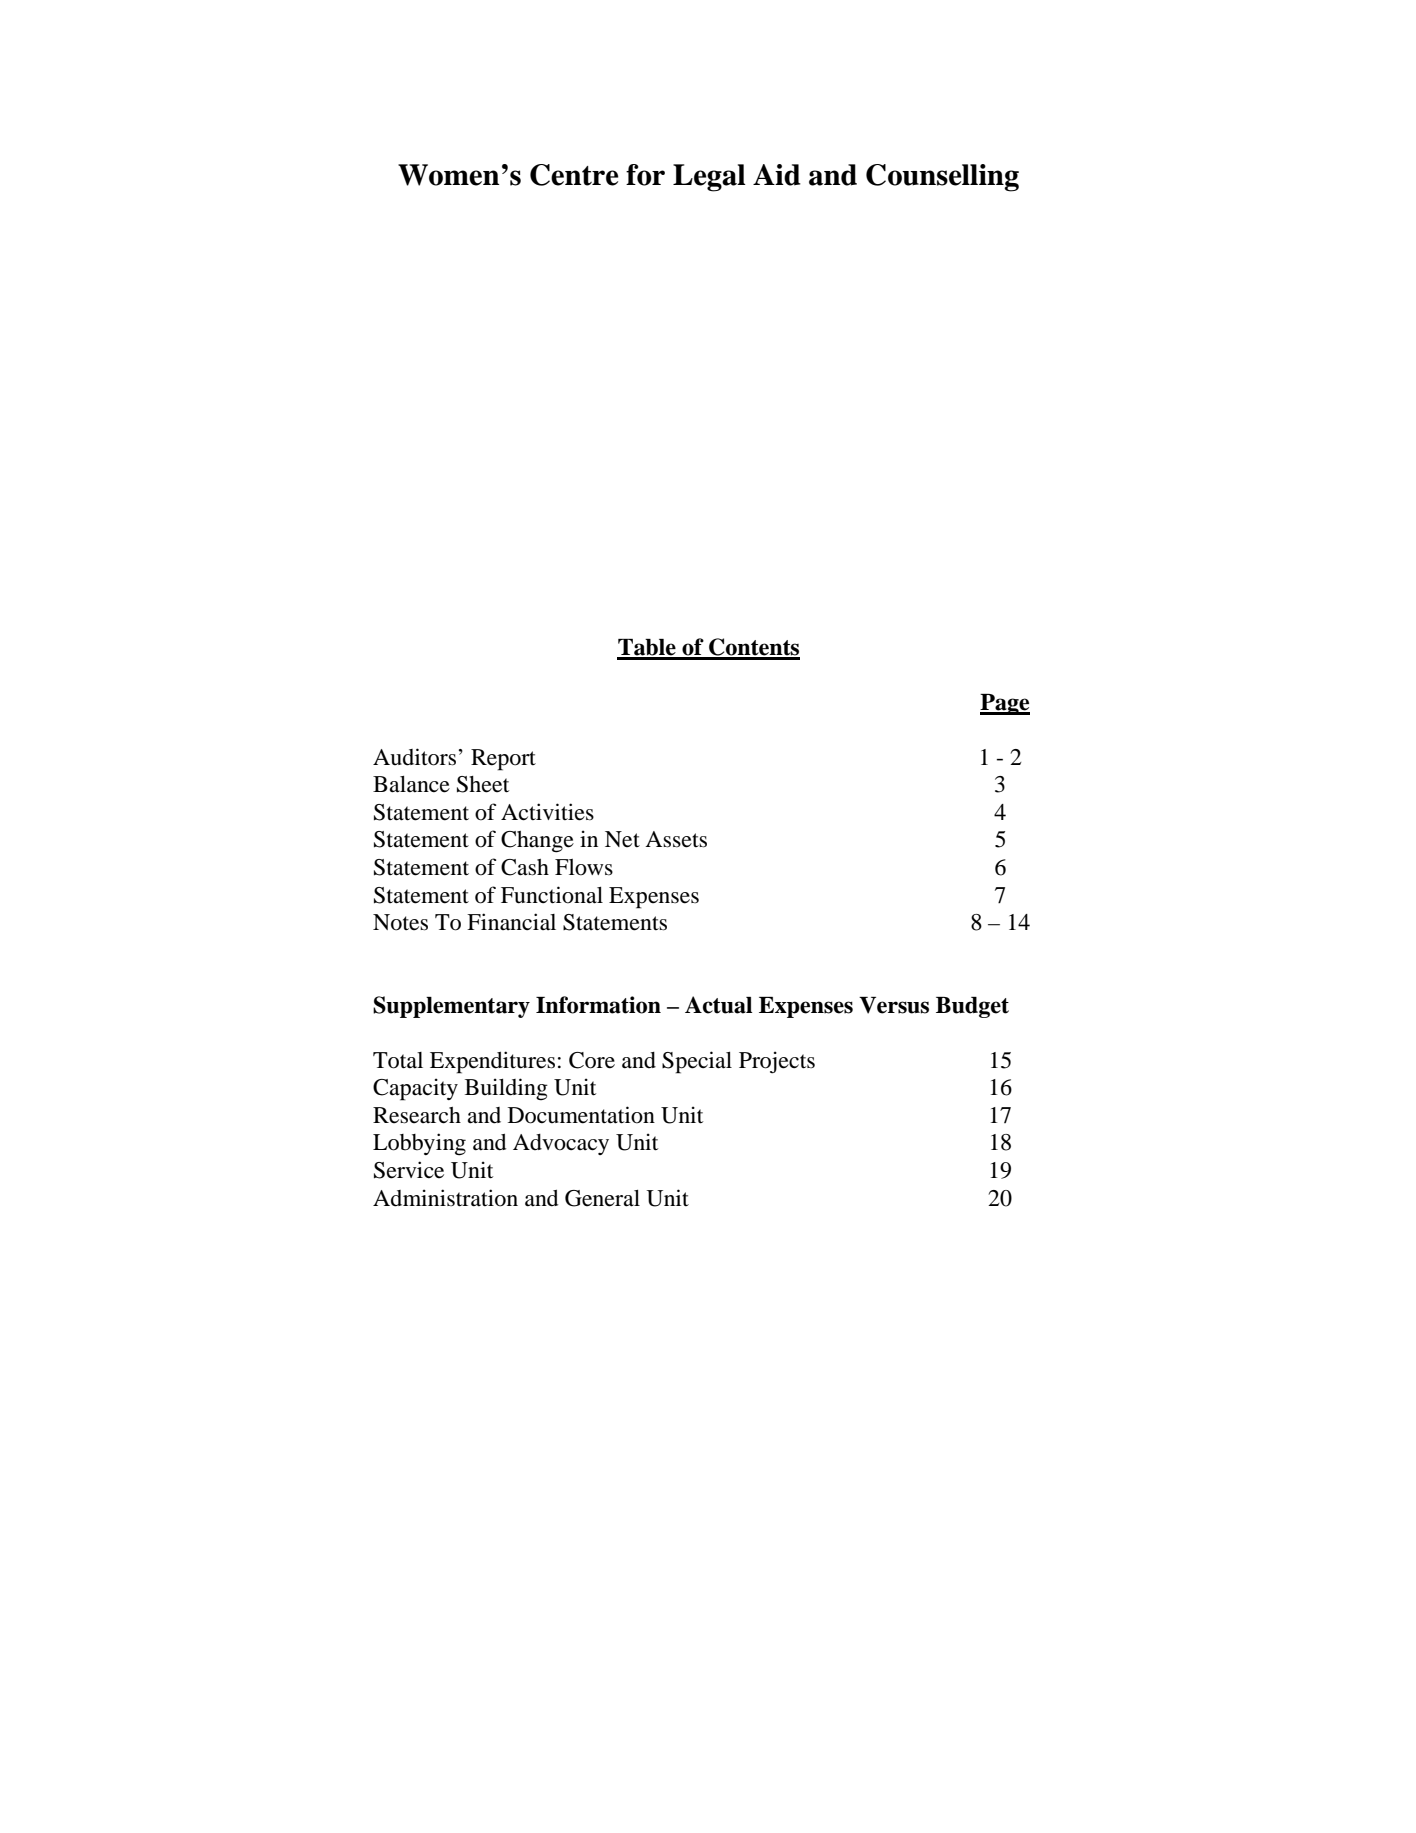 Image resolution: width=1416 pixels, height=1833 pixels. Describe the element at coordinates (942, 178) in the document. I see `Counselling` at that location.
